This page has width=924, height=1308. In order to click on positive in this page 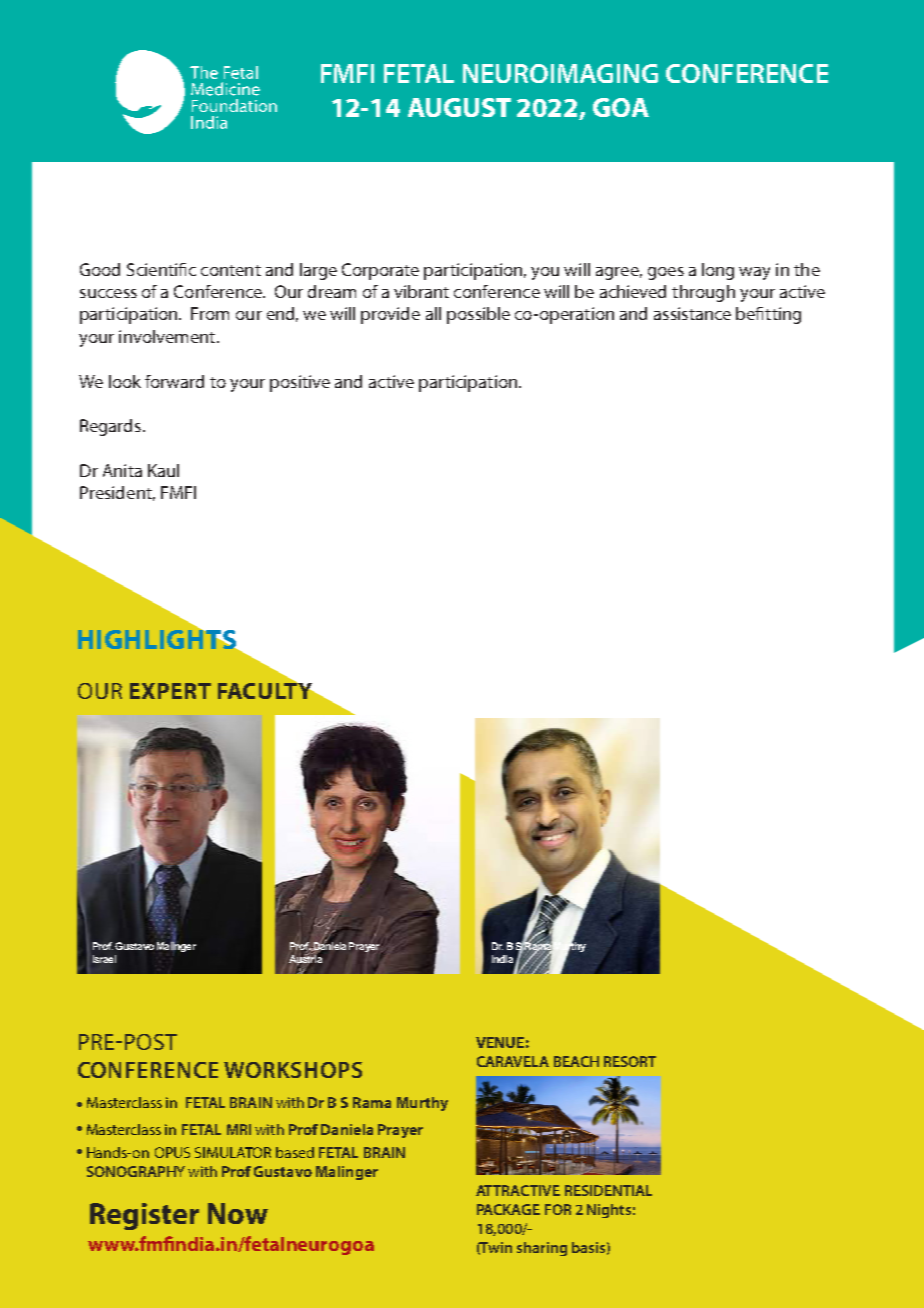, I will do `click(300, 383)`.
